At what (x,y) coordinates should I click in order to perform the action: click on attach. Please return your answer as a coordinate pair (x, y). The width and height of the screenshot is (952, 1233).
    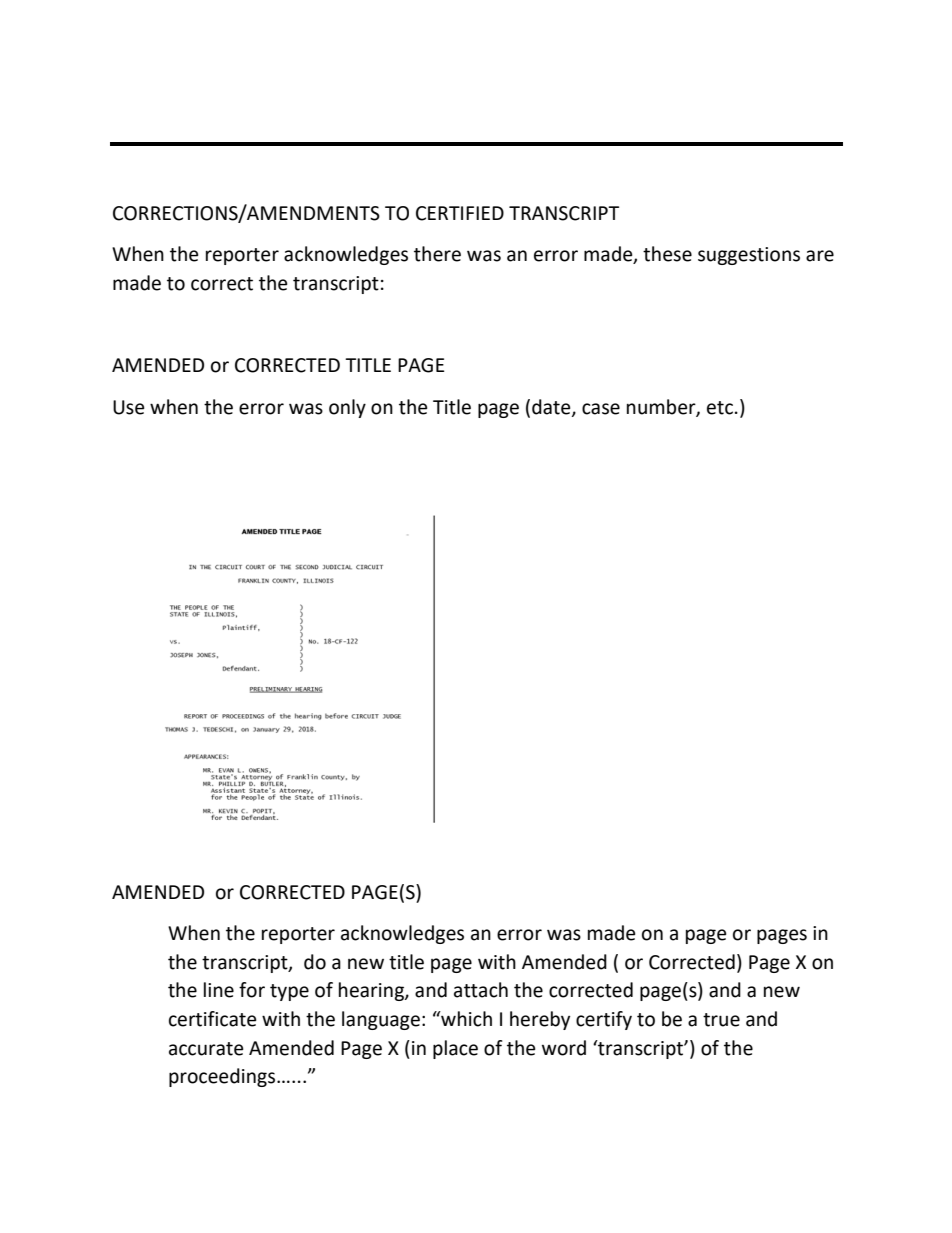
    Looking at the image, I should click on (481, 990).
